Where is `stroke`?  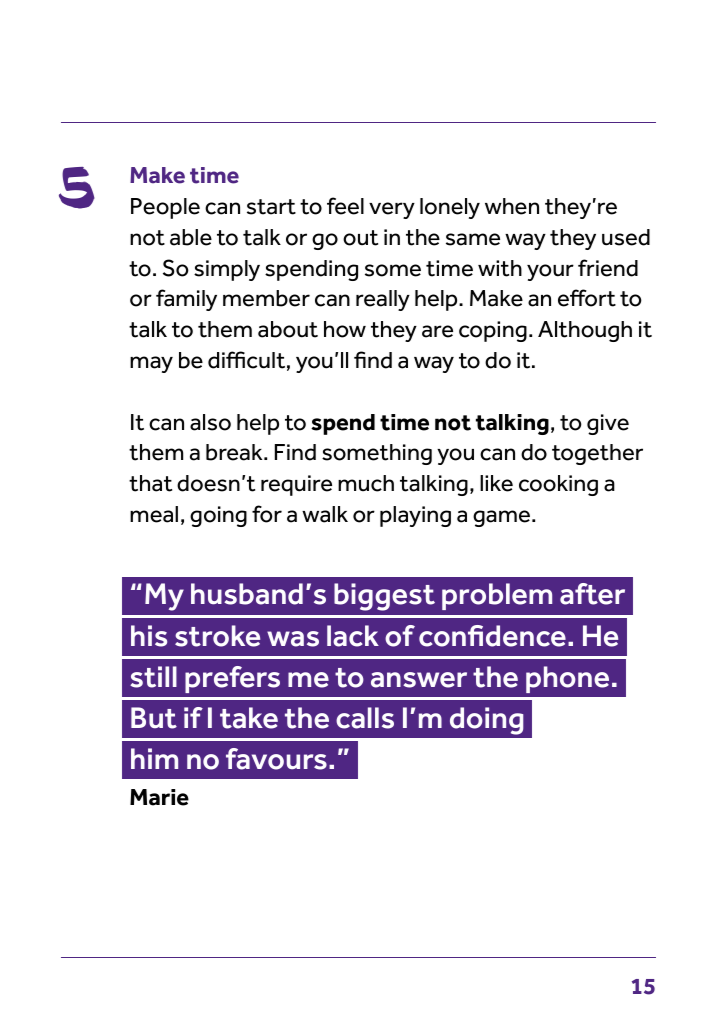
stroke is located at coordinates (217, 636).
